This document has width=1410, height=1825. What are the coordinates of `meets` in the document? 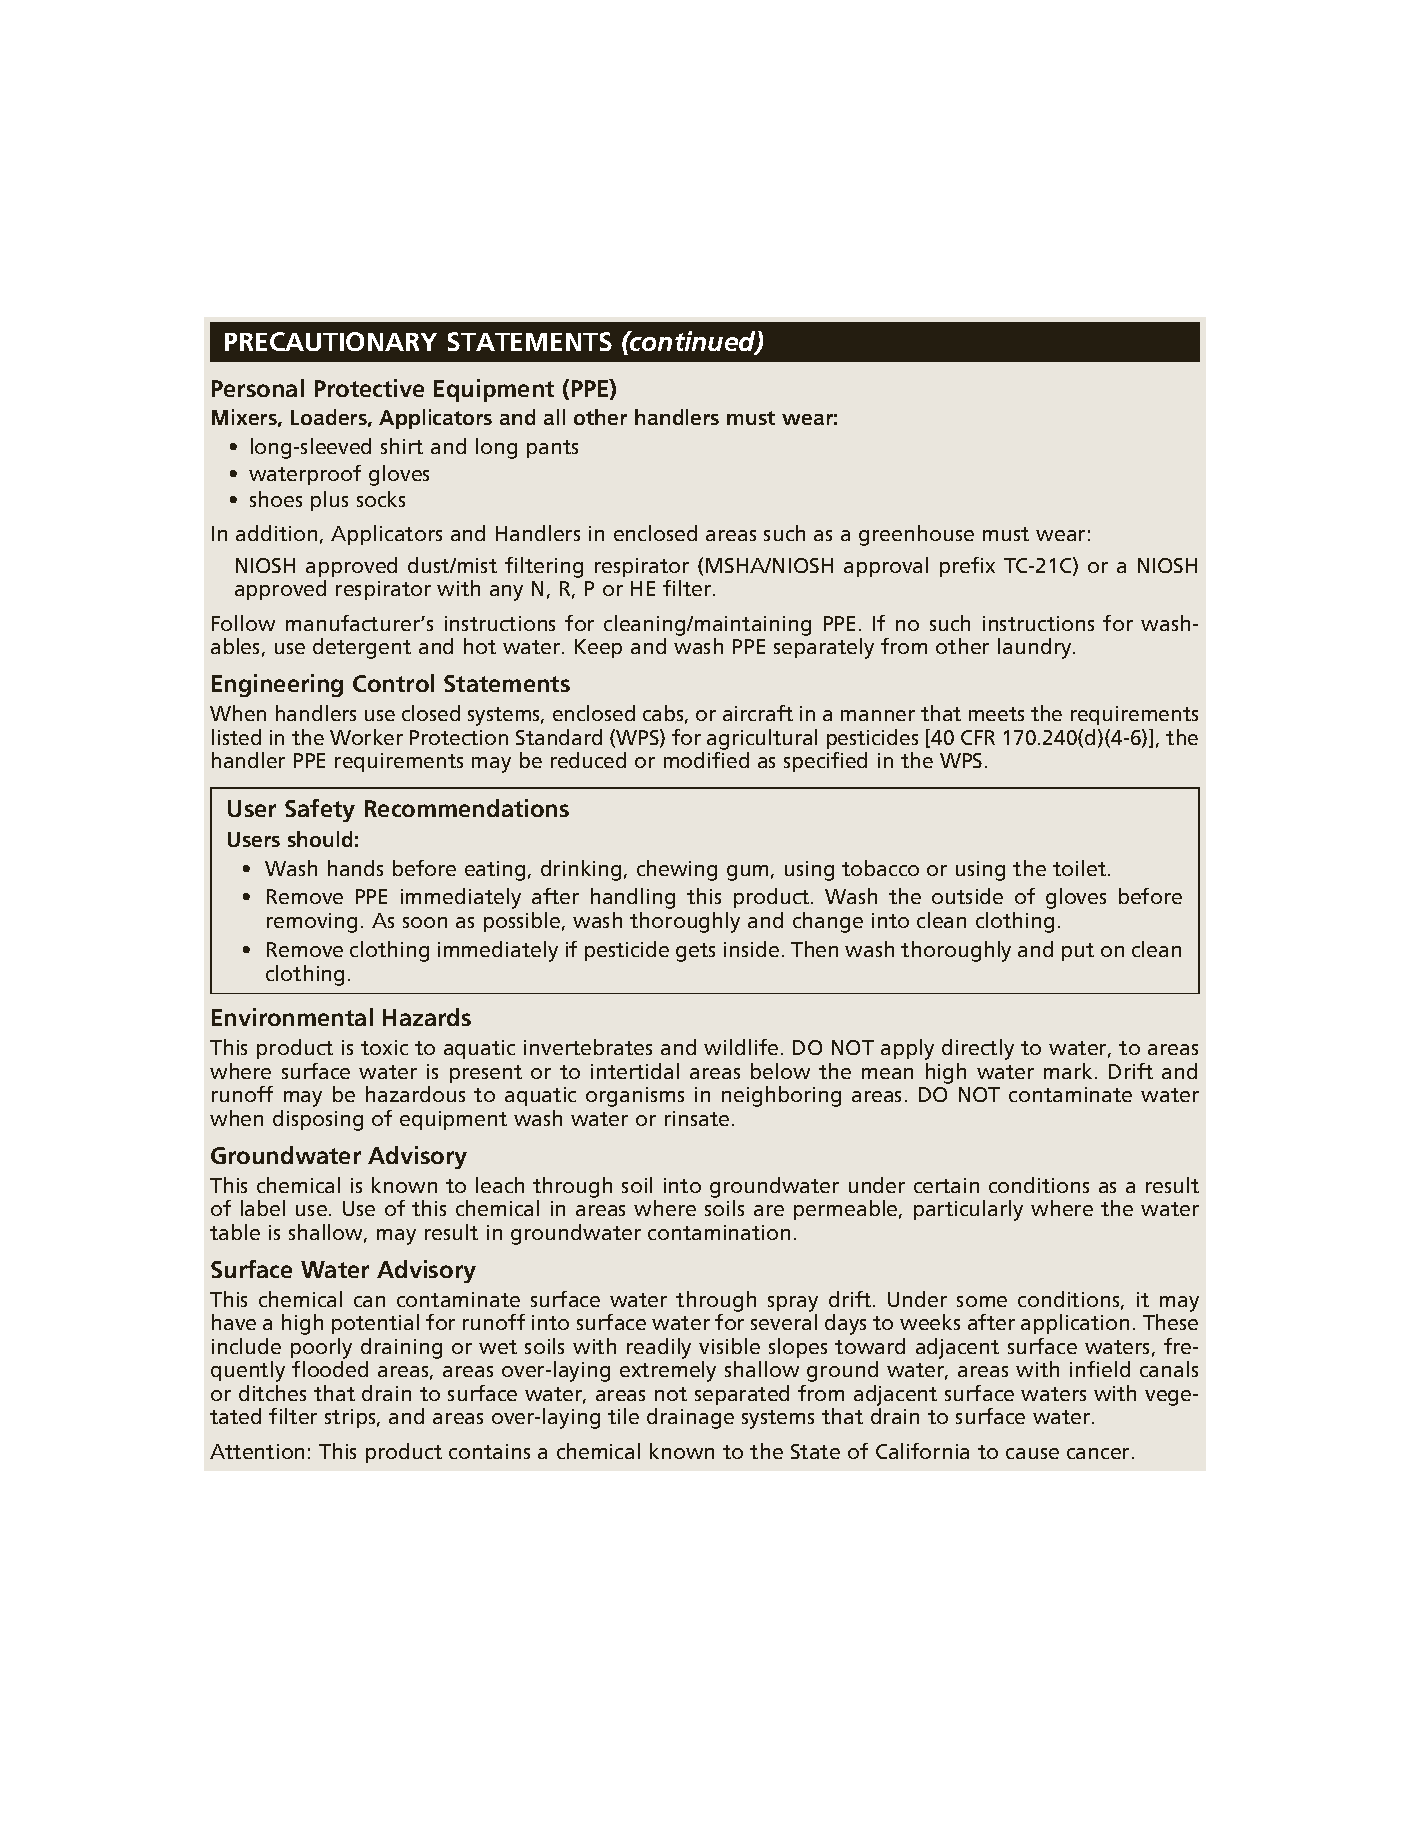 It's located at (996, 714).
